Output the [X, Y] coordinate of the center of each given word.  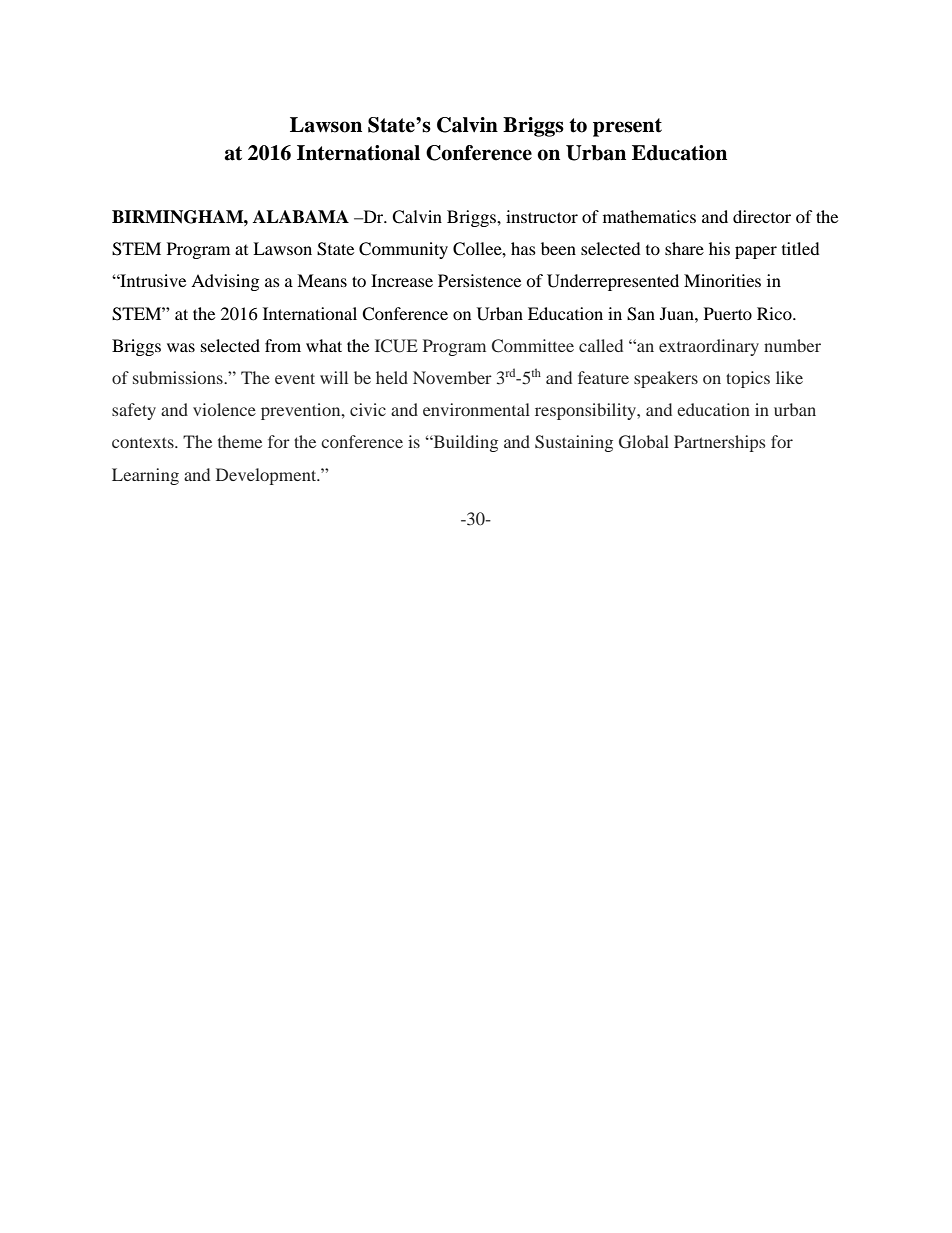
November [452, 377]
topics [748, 379]
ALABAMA [301, 216]
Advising [225, 282]
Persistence [479, 280]
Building [464, 443]
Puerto [728, 313]
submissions [179, 377]
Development [267, 476]
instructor [542, 216]
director [762, 216]
